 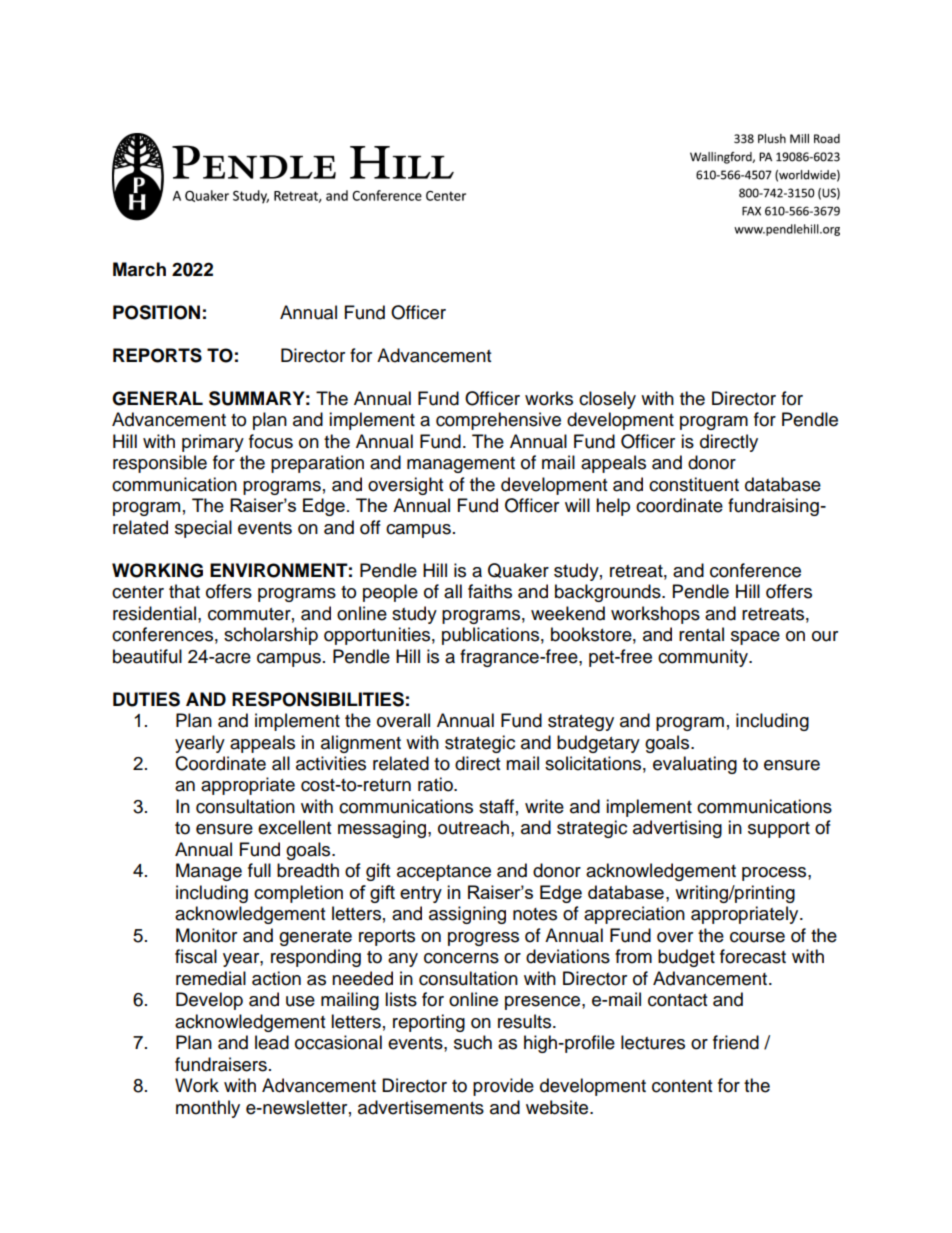 I want to click on monthly, so click(x=208, y=1109).
